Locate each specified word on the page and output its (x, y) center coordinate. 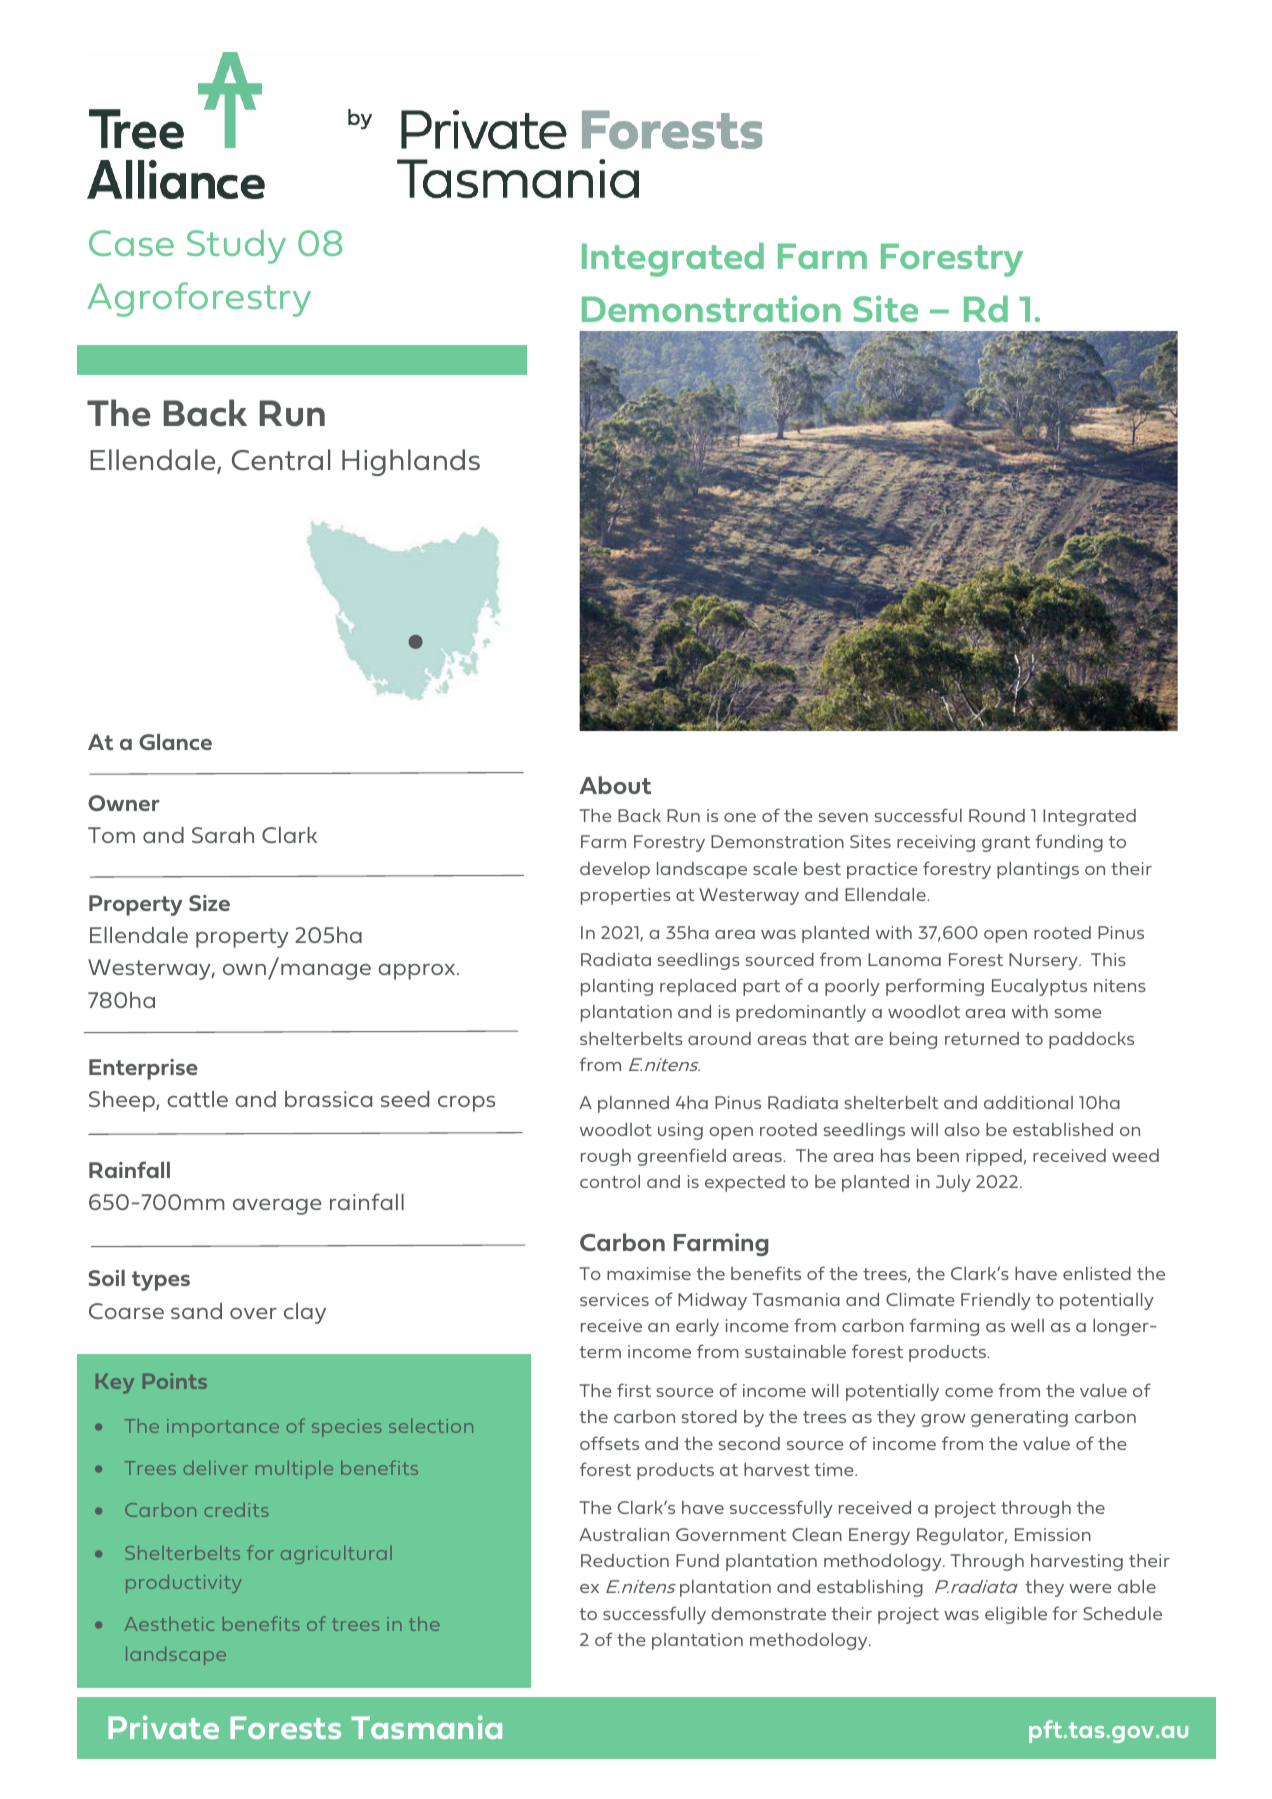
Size (209, 903)
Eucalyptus (1039, 987)
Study (236, 247)
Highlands (411, 462)
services (614, 1299)
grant (1006, 844)
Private (163, 1727)
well (1027, 1325)
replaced (698, 987)
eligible (1016, 1615)
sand (196, 1311)
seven (843, 817)
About (615, 785)
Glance (175, 742)
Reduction (625, 1560)
